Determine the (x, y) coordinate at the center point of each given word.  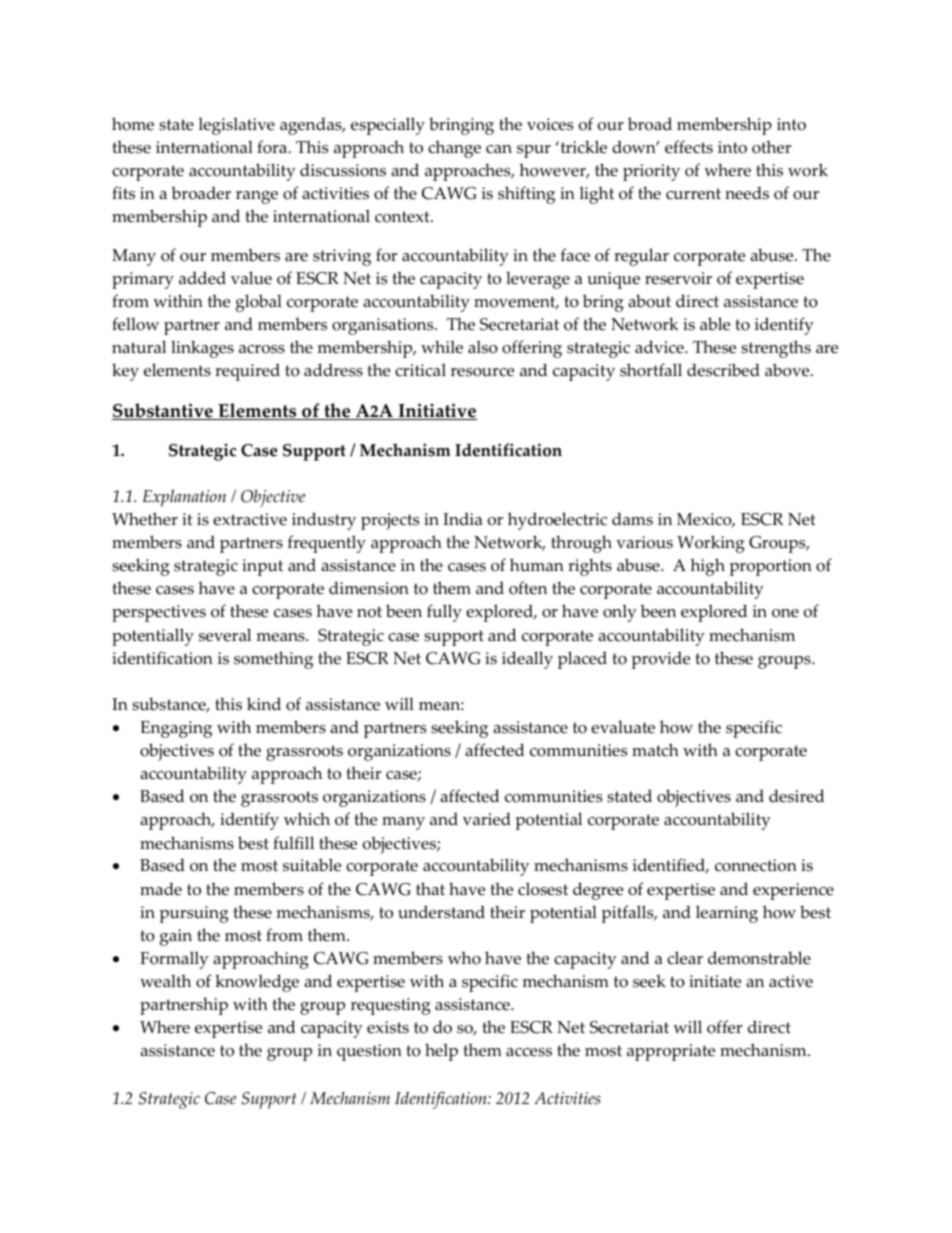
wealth (165, 981)
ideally (527, 660)
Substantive (163, 411)
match (655, 750)
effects (689, 147)
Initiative (436, 411)
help (441, 1052)
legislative (236, 126)
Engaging (176, 729)
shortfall (651, 370)
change (454, 149)
